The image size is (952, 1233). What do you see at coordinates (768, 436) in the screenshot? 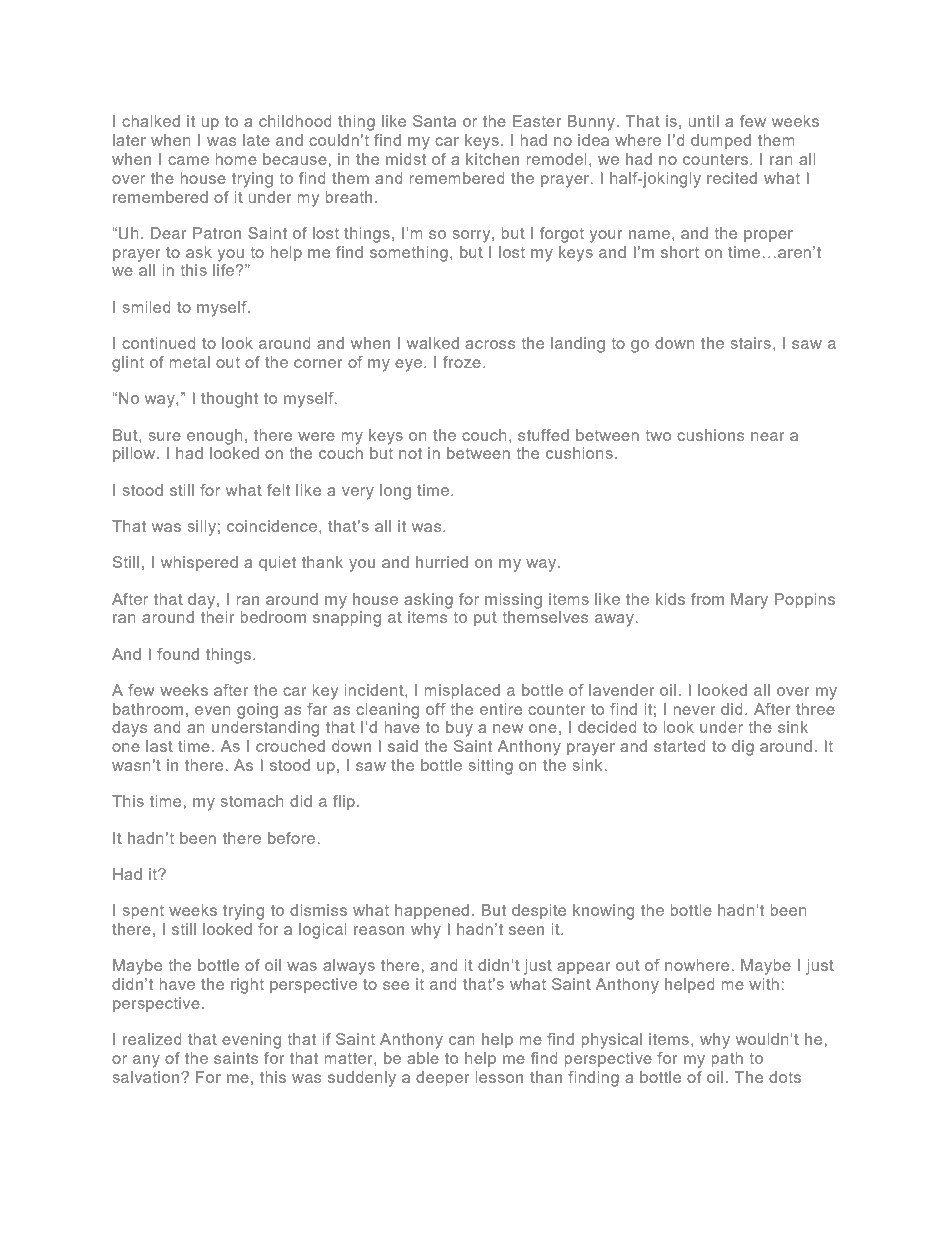
I see `near` at bounding box center [768, 436].
